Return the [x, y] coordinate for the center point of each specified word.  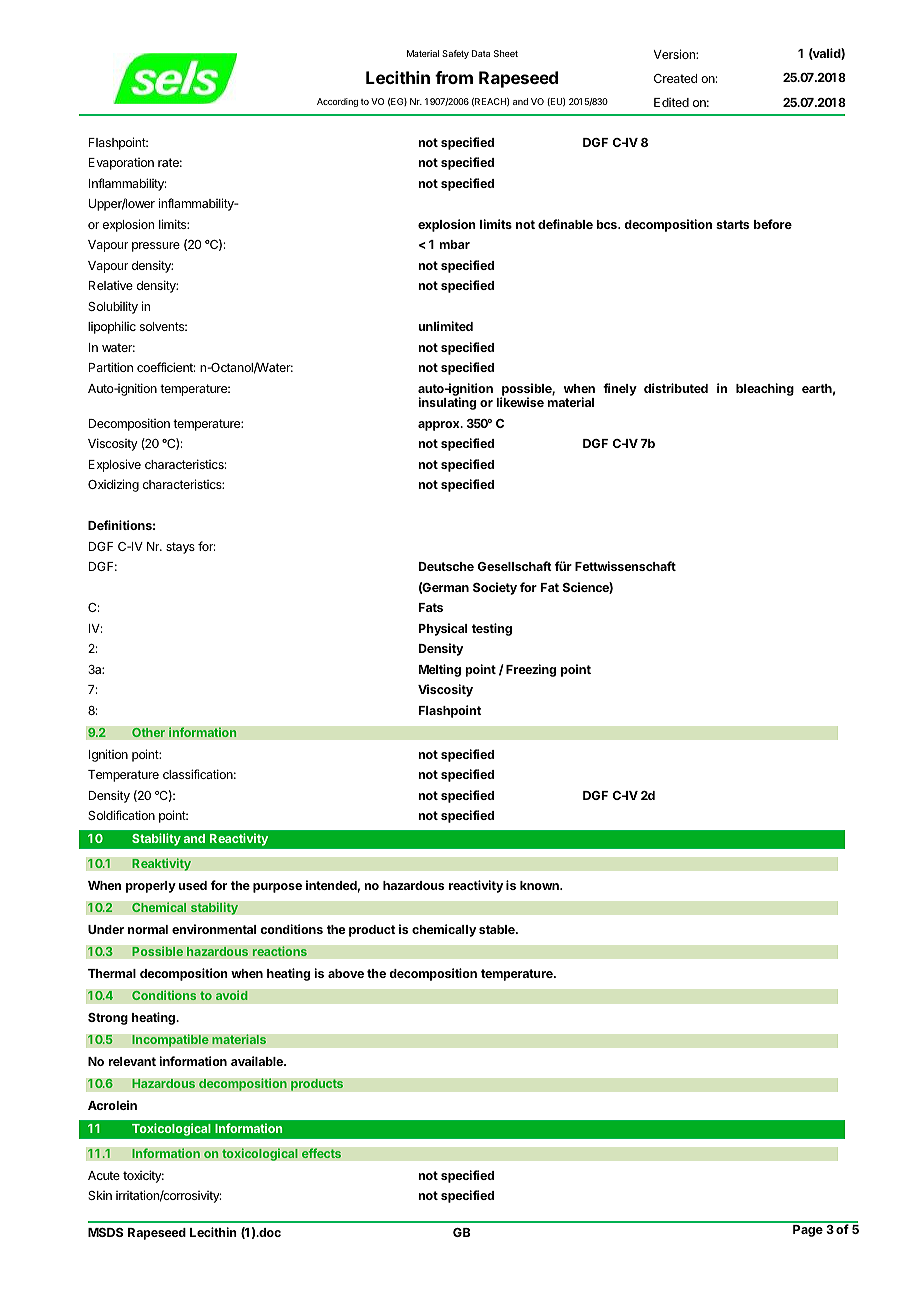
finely [620, 389]
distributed [676, 388]
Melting [440, 670]
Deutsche [446, 566]
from [454, 77]
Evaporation [121, 164]
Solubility [113, 307]
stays [180, 548]
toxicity [143, 1176]
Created [675, 78]
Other [148, 732]
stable [498, 929]
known [540, 885]
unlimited [445, 326]
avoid [231, 995]
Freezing [531, 670]
